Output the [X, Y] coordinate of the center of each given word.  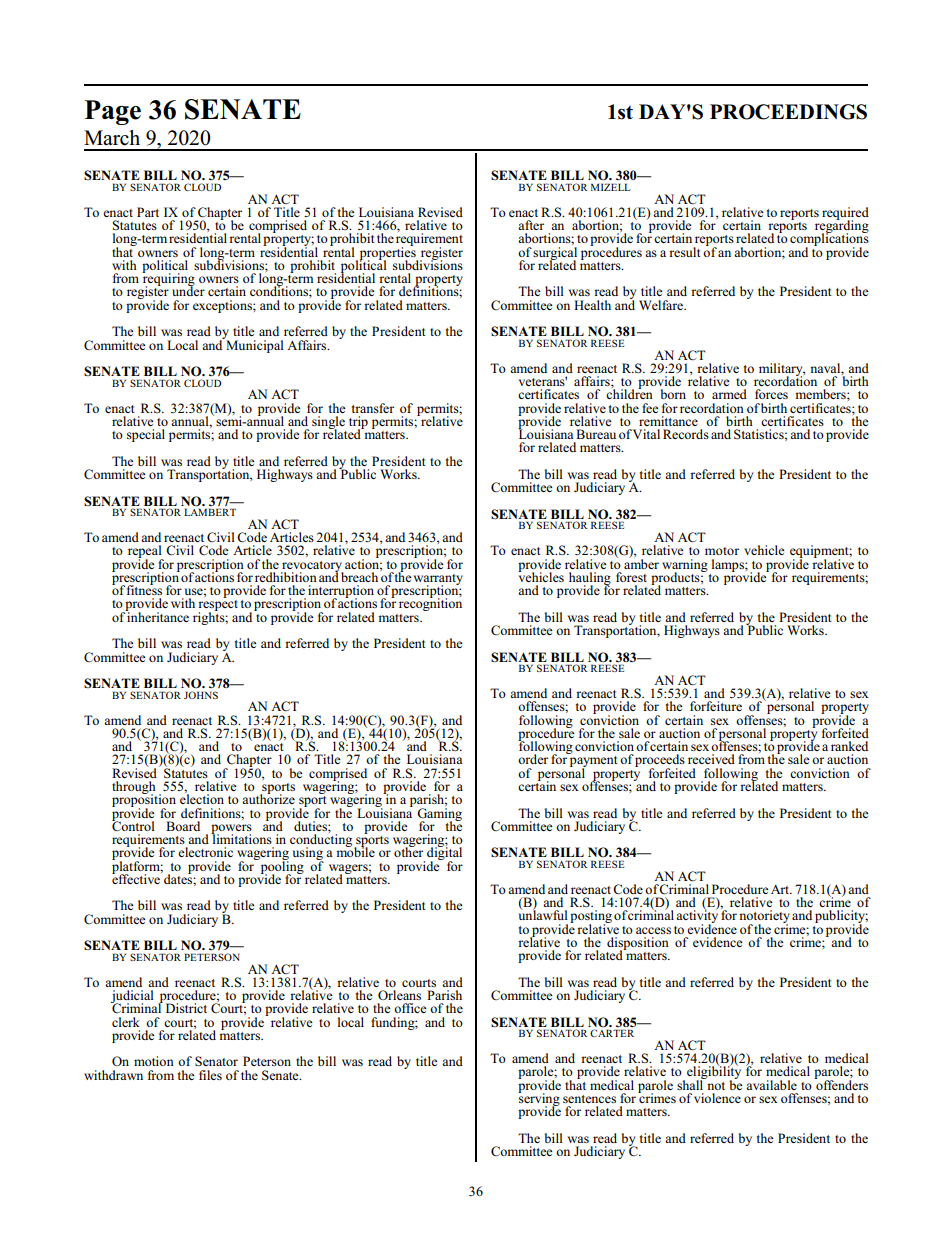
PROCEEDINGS [788, 112]
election [202, 798]
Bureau [596, 434]
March [112, 138]
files [210, 1075]
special [146, 435]
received [711, 759]
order [533, 759]
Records [686, 434]
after [531, 225]
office [410, 1008]
